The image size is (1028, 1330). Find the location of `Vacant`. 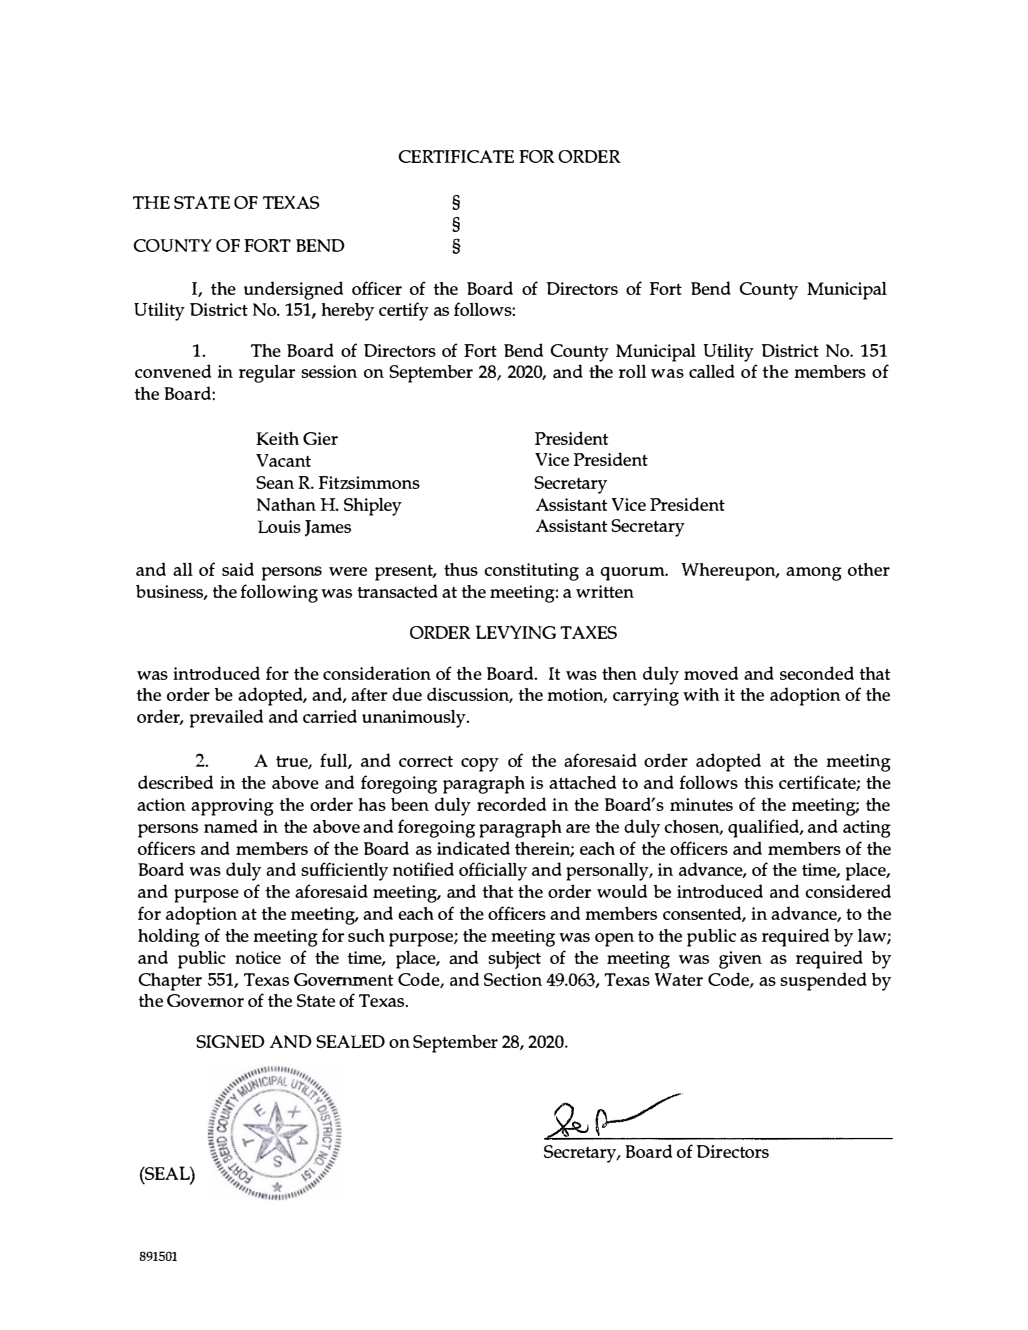

Vacant is located at coordinates (283, 460).
